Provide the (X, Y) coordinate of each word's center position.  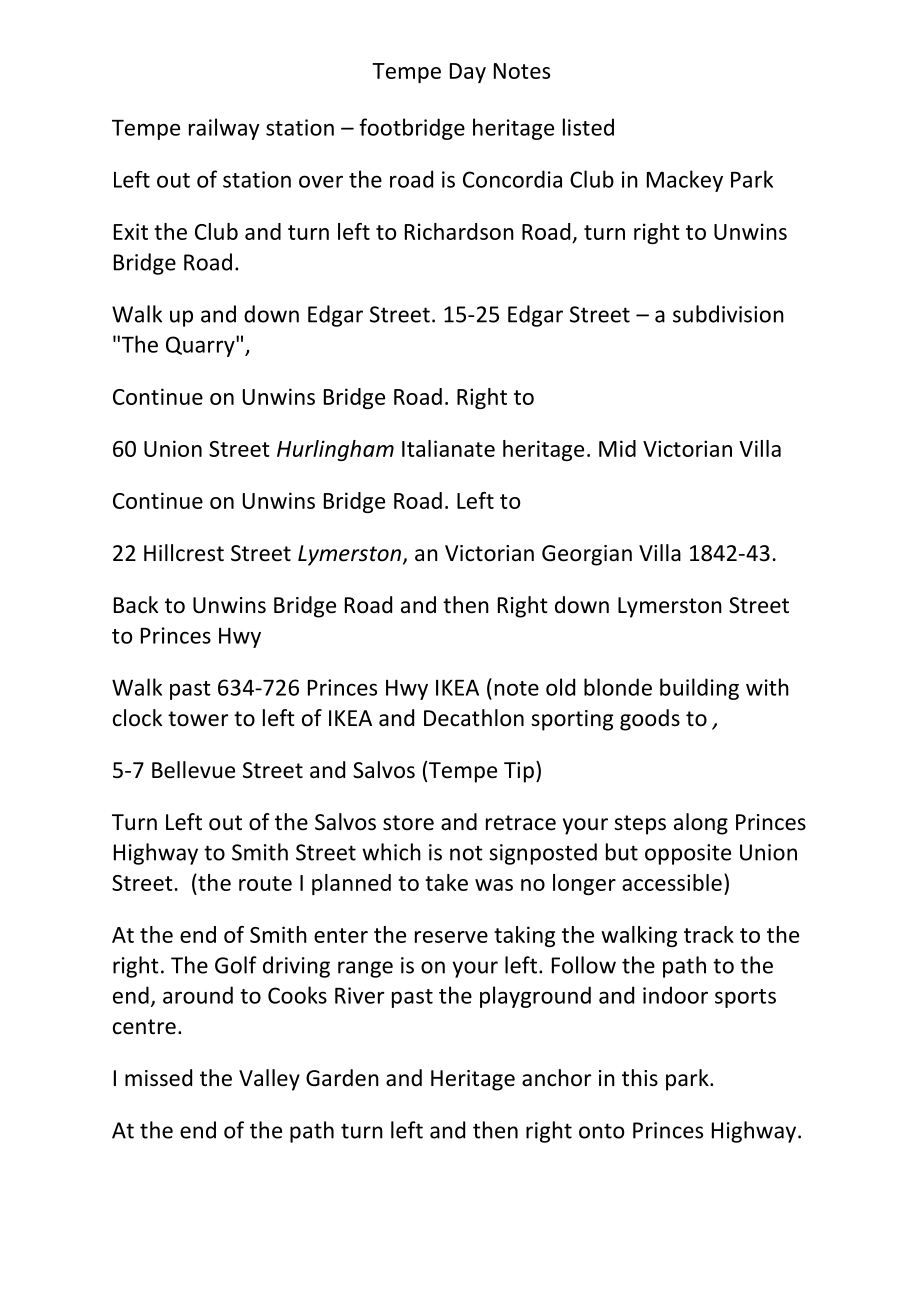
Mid (617, 448)
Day (468, 73)
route (265, 883)
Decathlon (474, 718)
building (699, 689)
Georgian (587, 555)
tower (198, 719)
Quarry (201, 346)
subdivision (728, 314)
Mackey (685, 181)
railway (224, 129)
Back (136, 605)
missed (158, 1078)
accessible (672, 882)
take (446, 882)
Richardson (459, 231)
